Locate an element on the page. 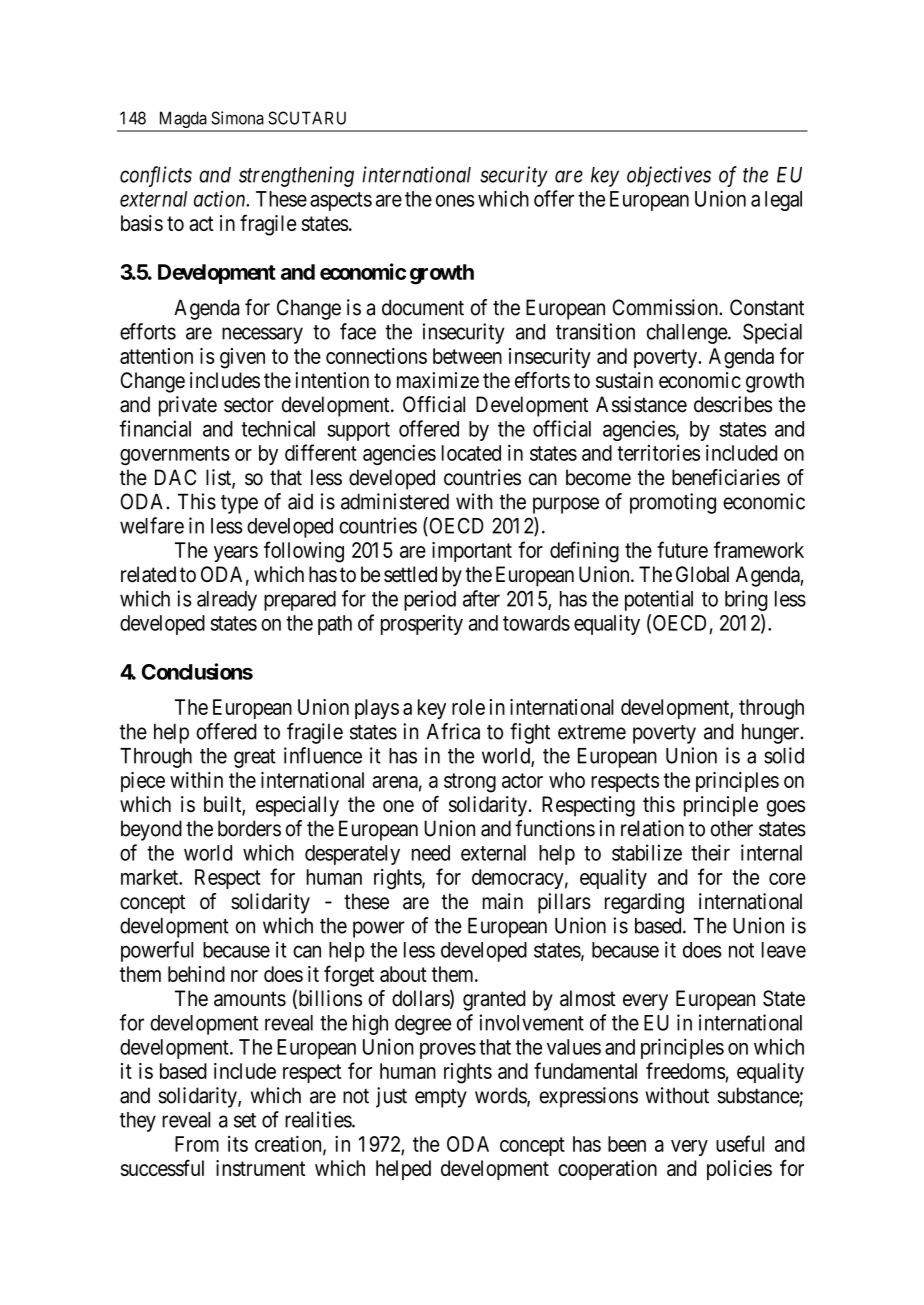 The image size is (924, 1305). main is located at coordinates (503, 901).
